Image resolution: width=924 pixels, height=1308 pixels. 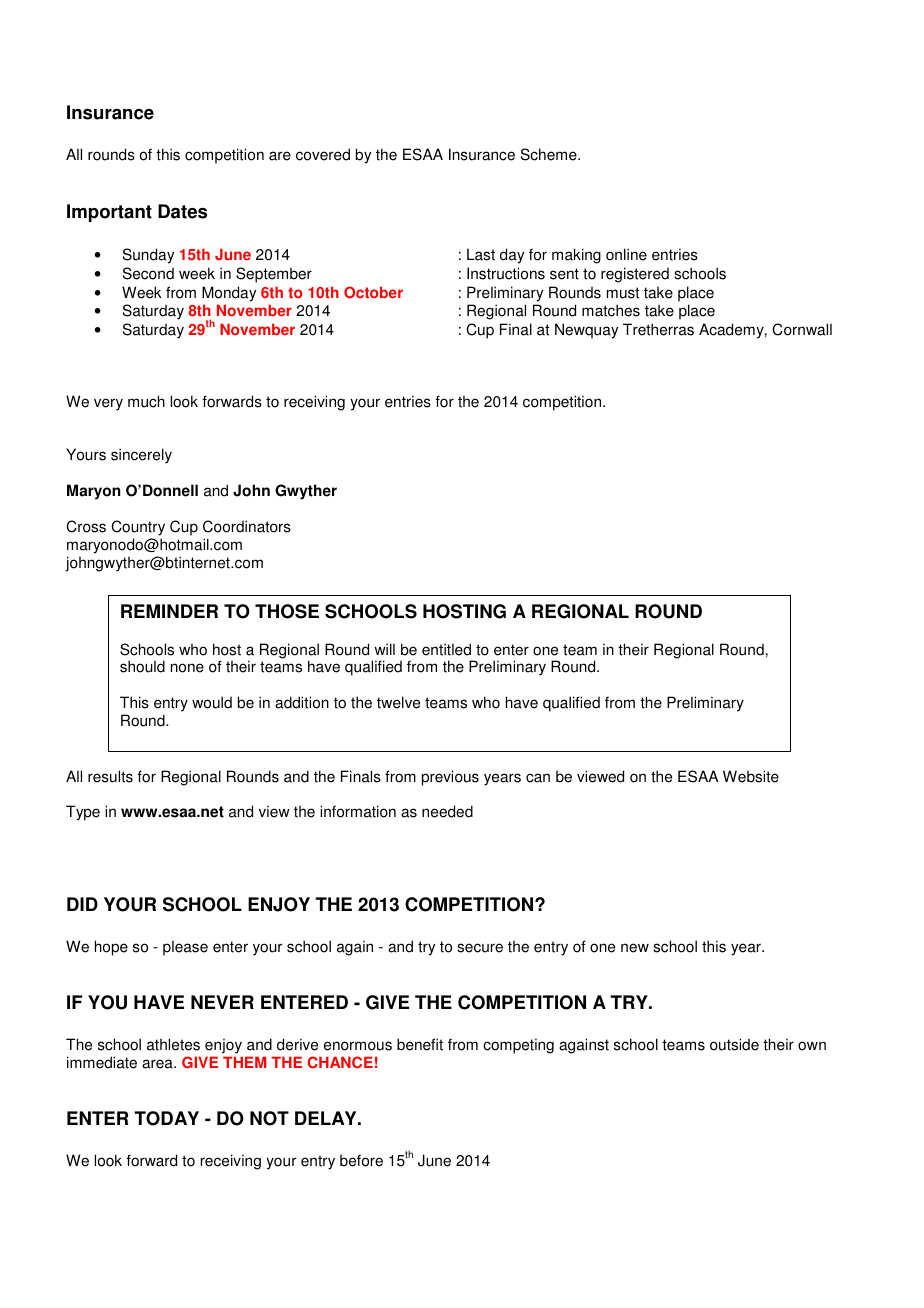 What do you see at coordinates (373, 292) in the screenshot?
I see `October` at bounding box center [373, 292].
